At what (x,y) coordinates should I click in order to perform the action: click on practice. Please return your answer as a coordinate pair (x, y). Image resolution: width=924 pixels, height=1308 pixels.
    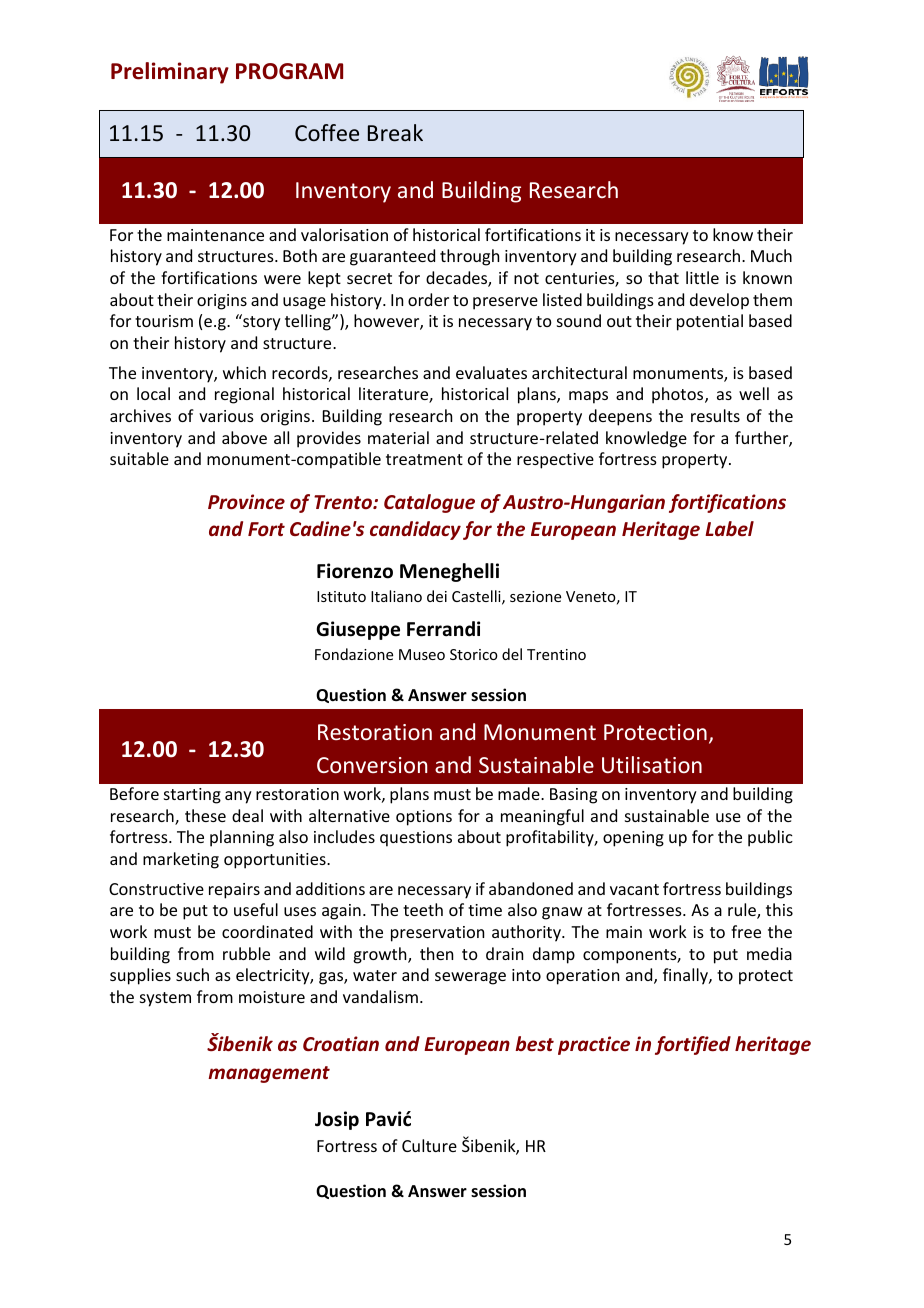
    Looking at the image, I should click on (594, 1045).
